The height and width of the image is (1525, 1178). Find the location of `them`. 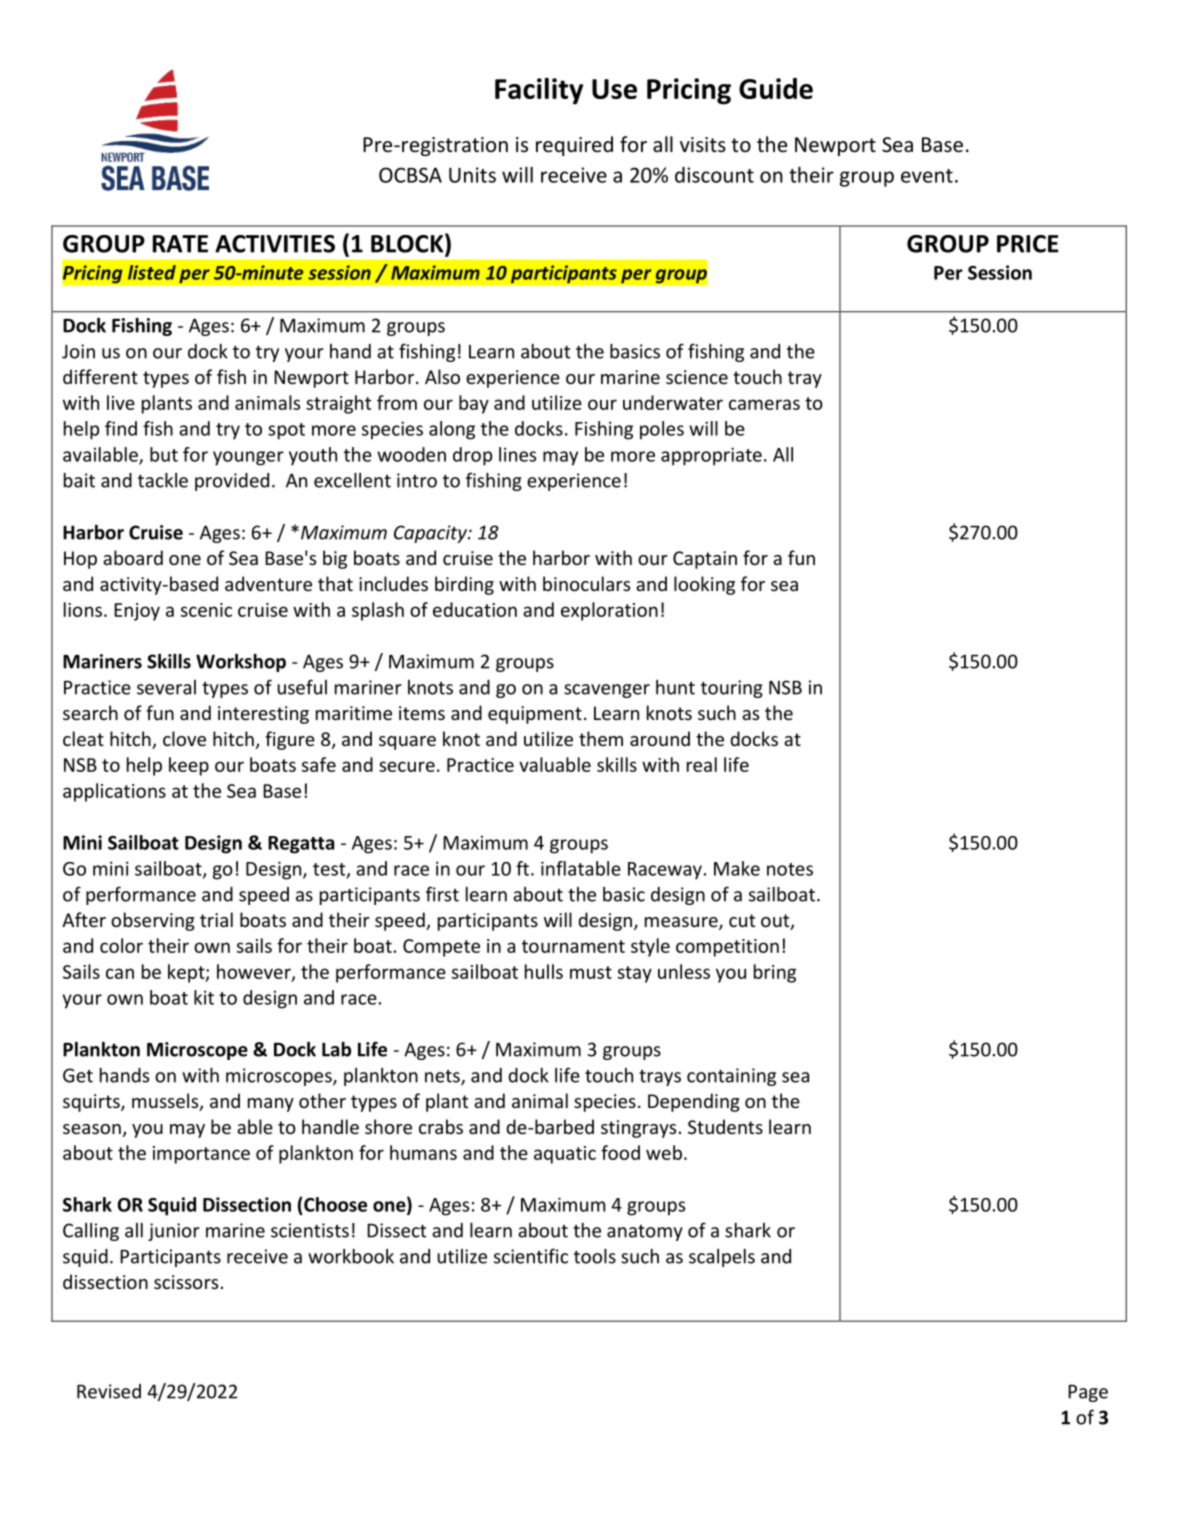

them is located at coordinates (601, 738).
